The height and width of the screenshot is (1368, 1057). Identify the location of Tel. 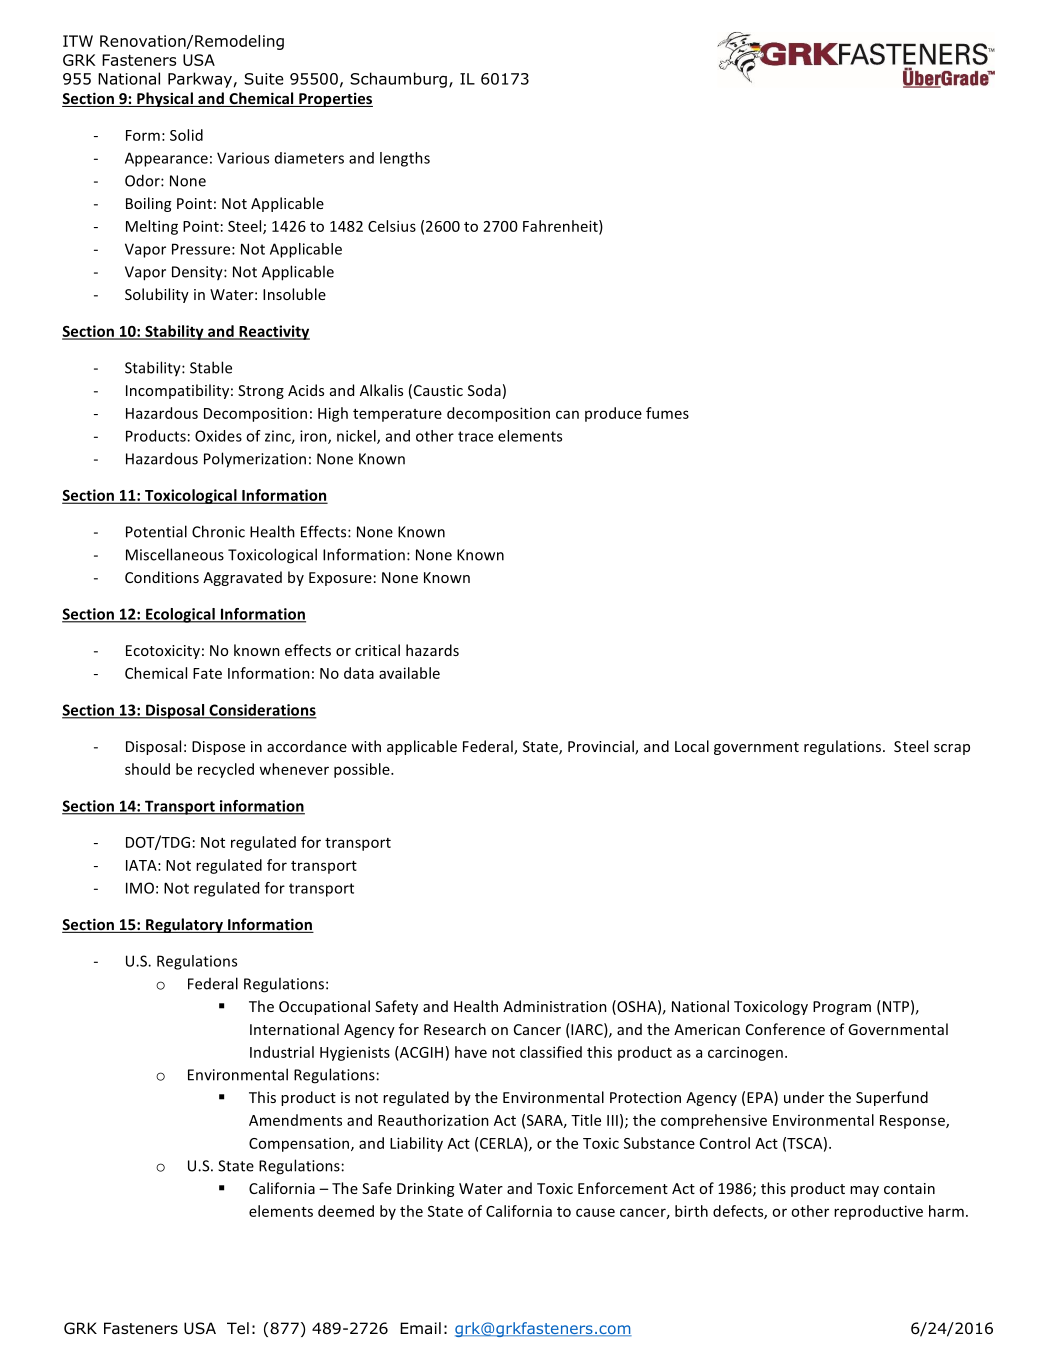
(238, 1328).
